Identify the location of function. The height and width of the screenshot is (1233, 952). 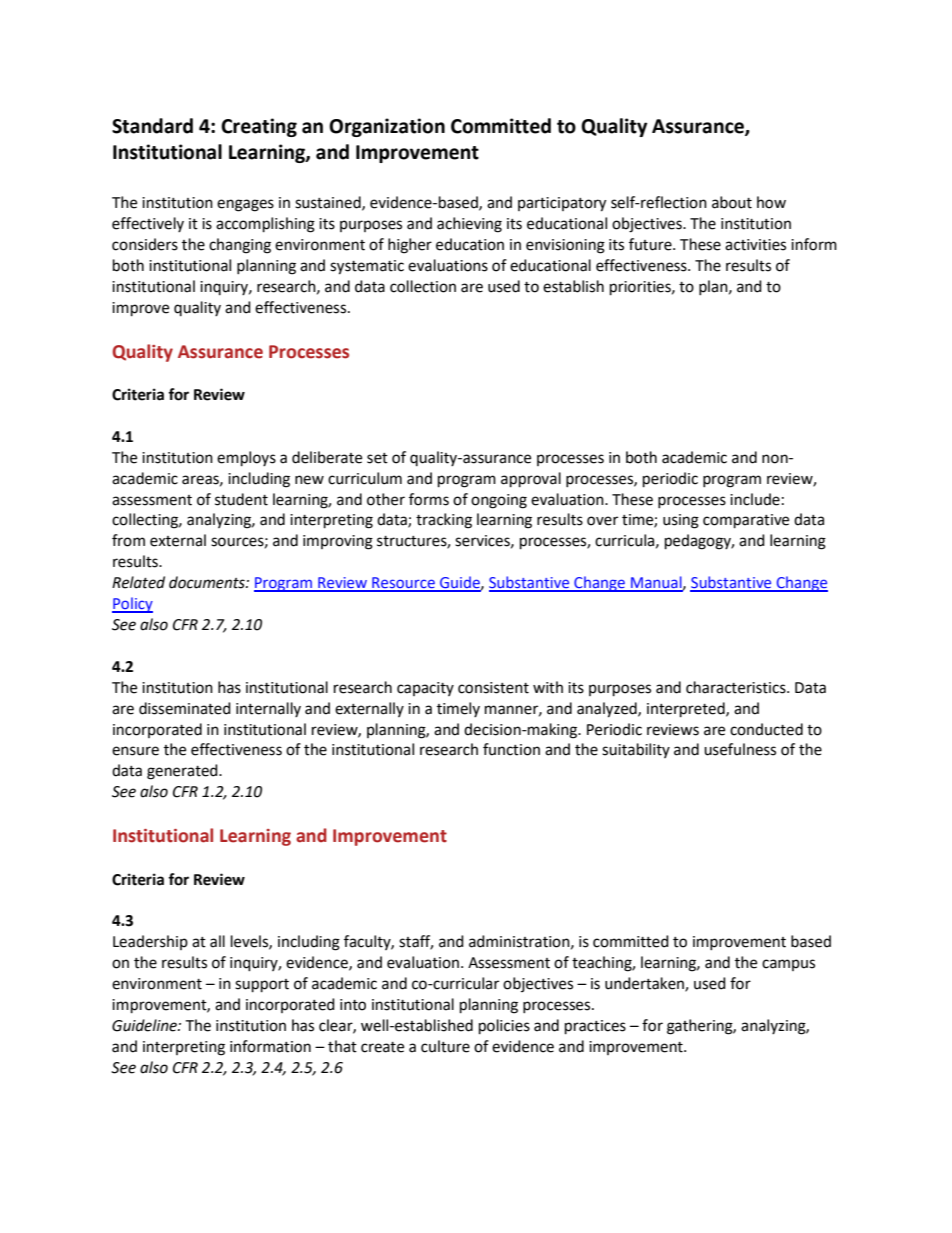
(511, 749).
